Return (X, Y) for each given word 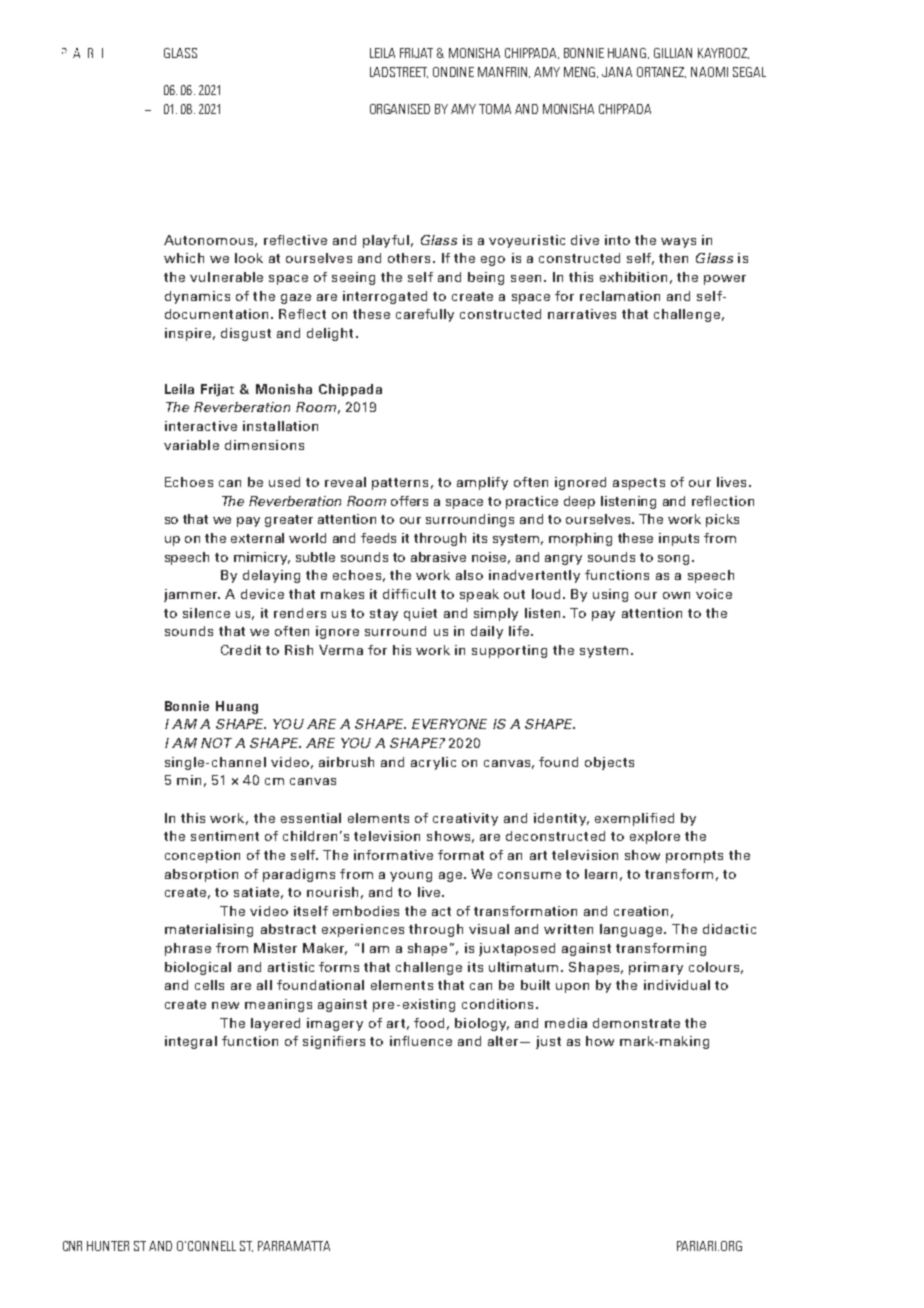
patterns (400, 484)
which (184, 258)
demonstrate (636, 1023)
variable (191, 445)
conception (202, 856)
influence (421, 1041)
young (411, 877)
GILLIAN (673, 53)
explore (655, 837)
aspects (639, 484)
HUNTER (108, 1246)
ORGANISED (400, 109)
